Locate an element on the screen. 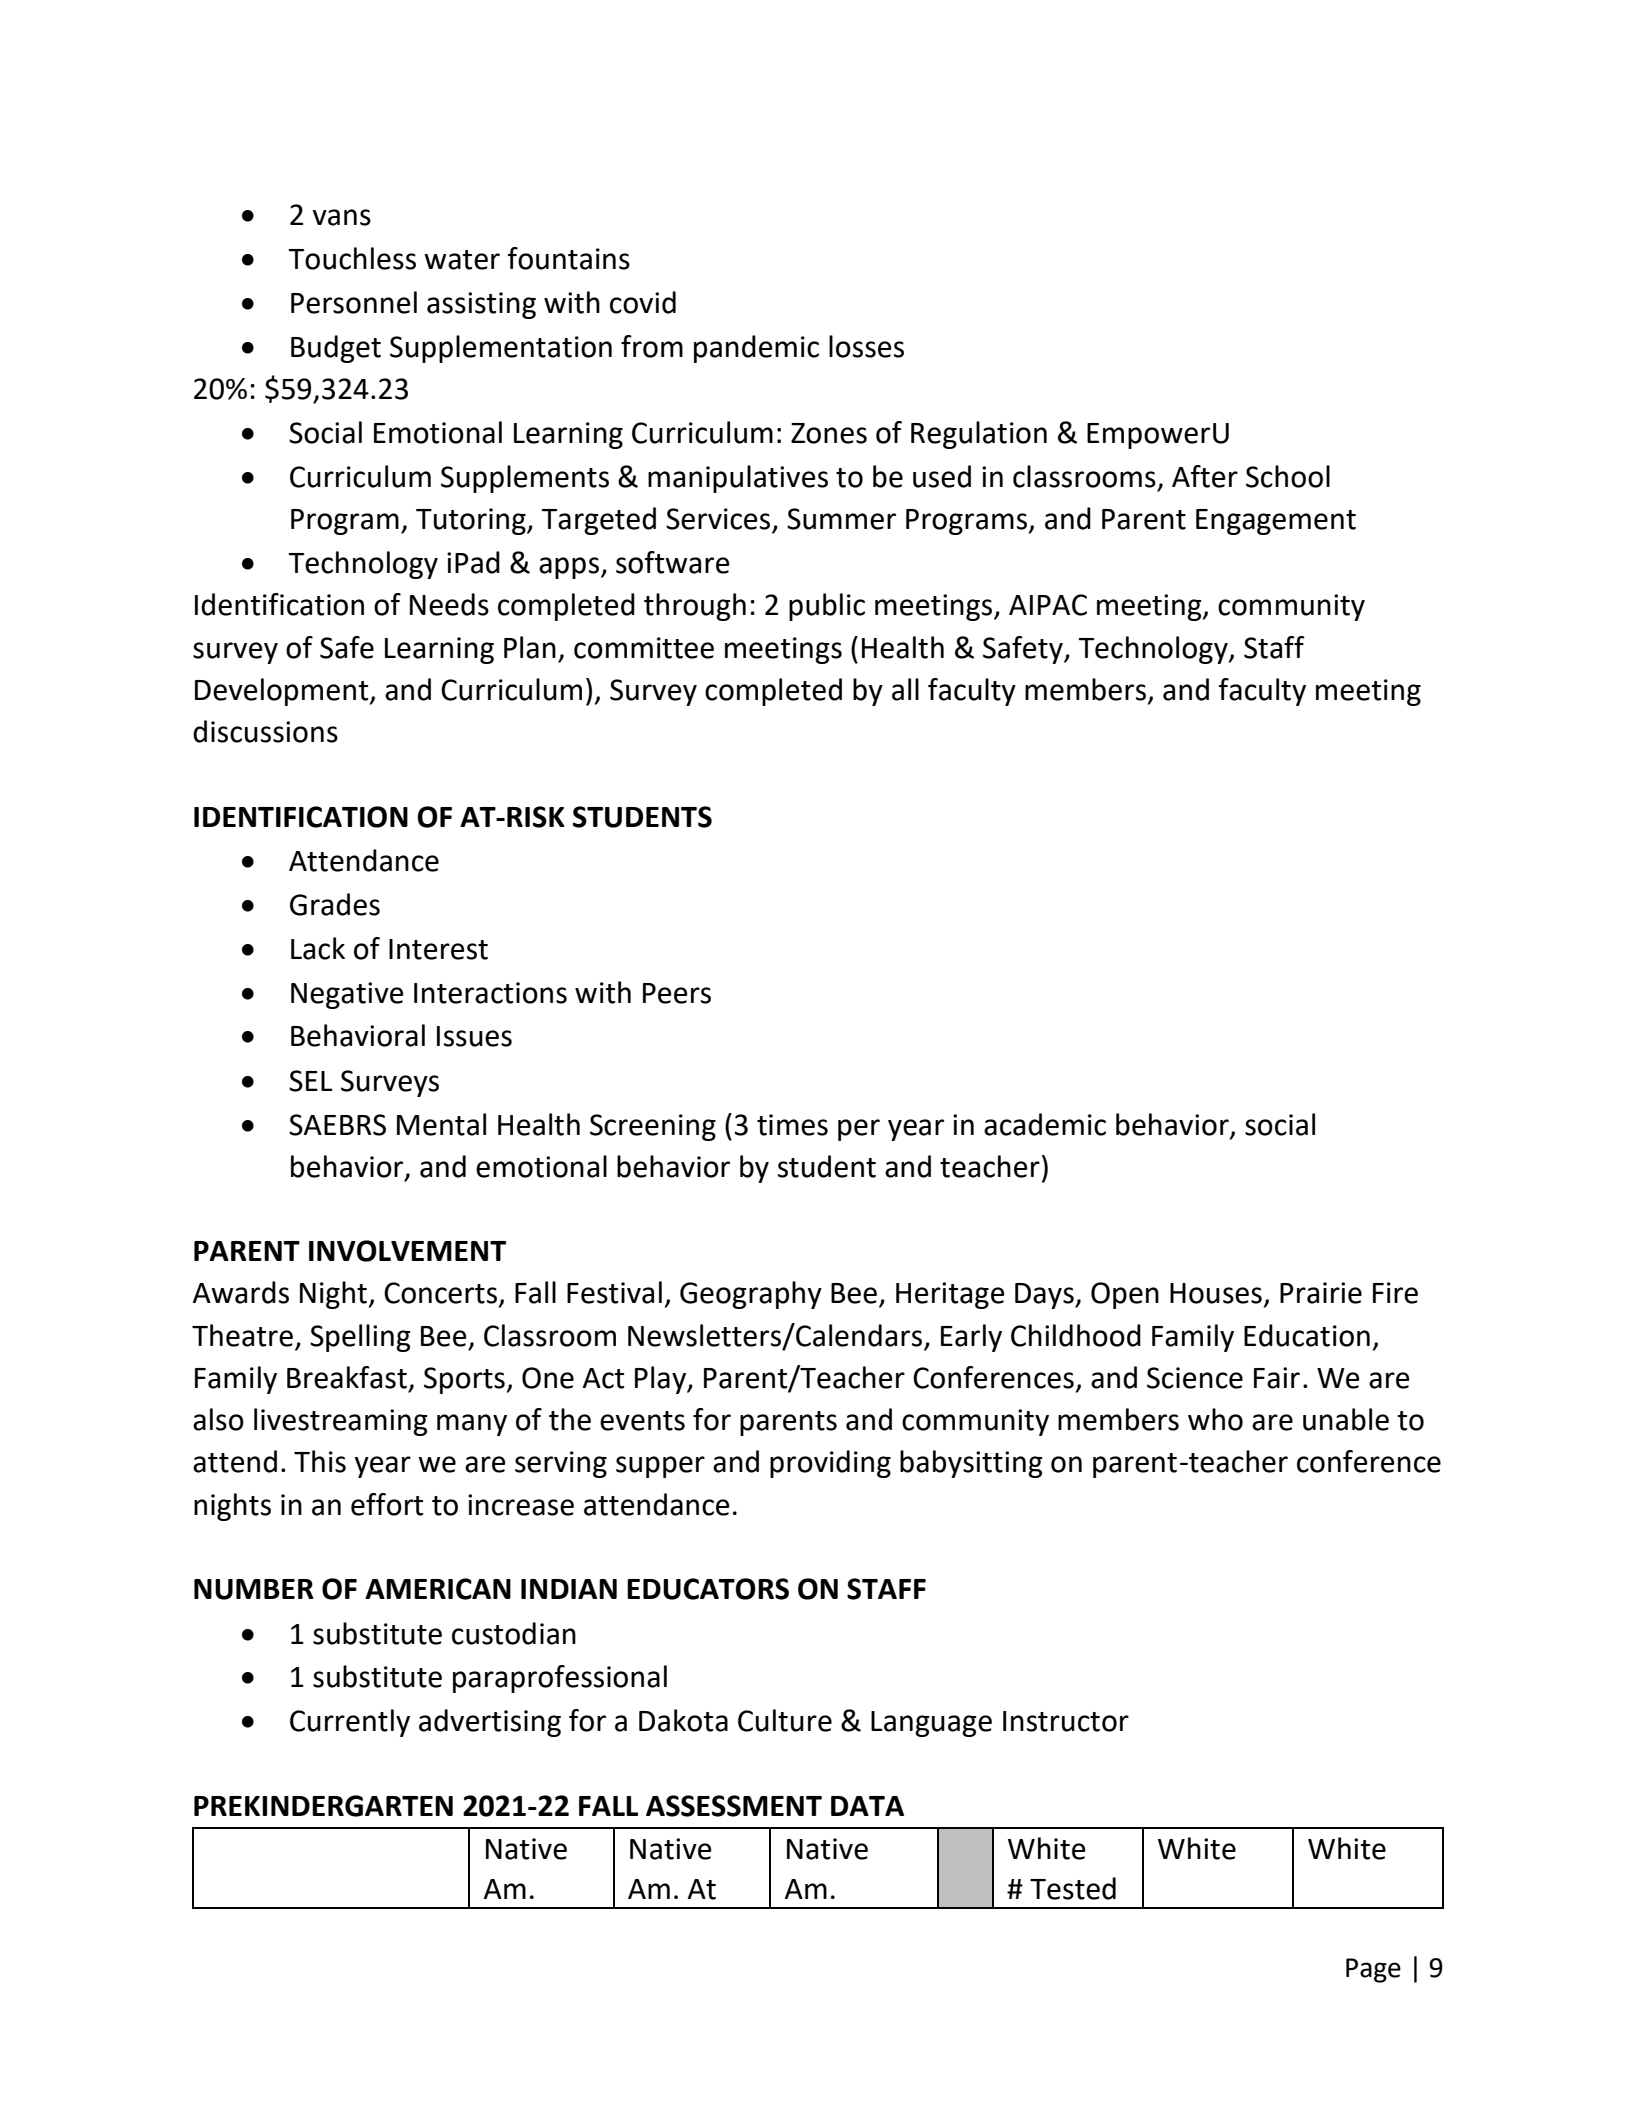  effort is located at coordinates (387, 1504).
